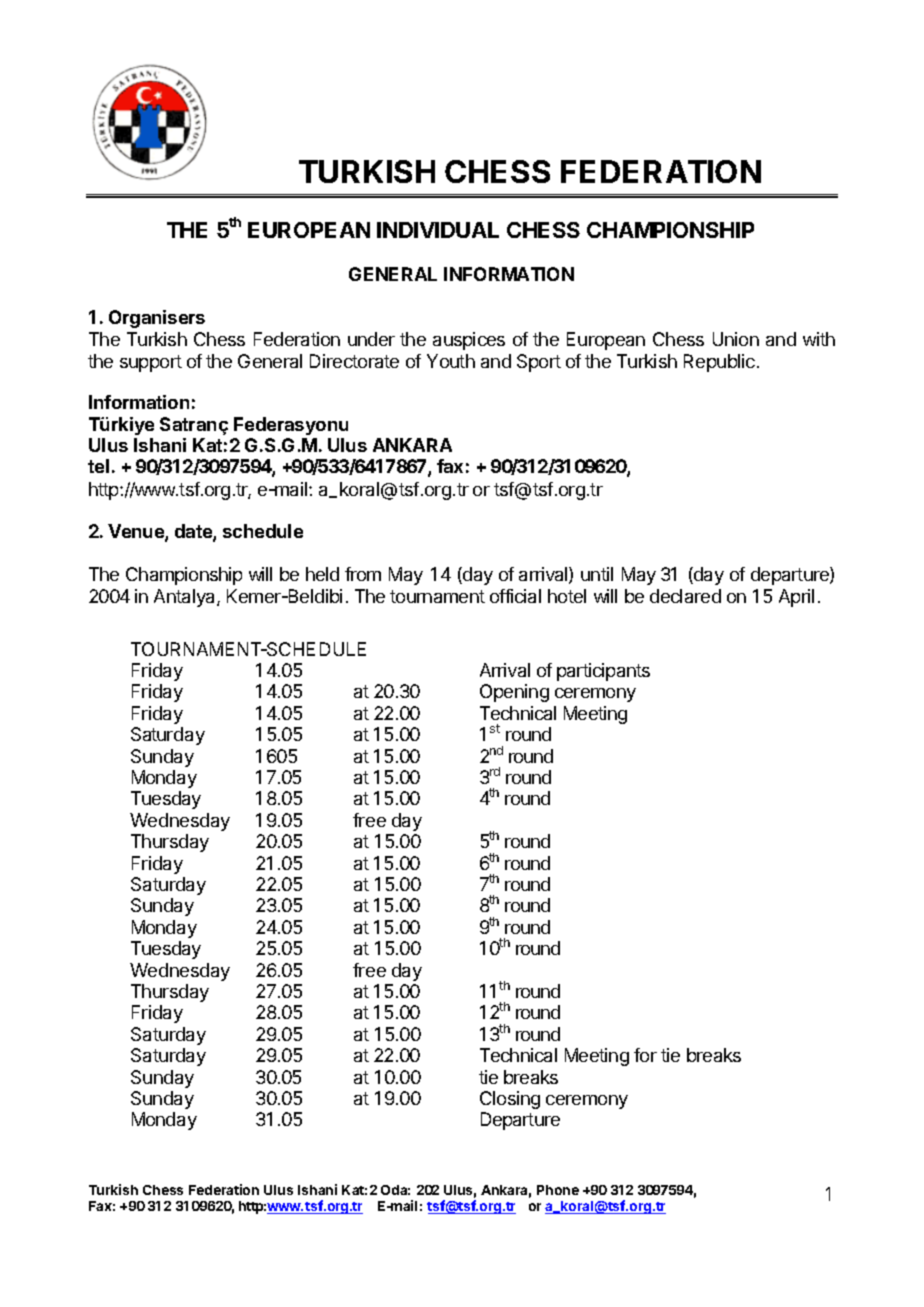 The image size is (924, 1307). What do you see at coordinates (514, 693) in the screenshot?
I see `Opening` at bounding box center [514, 693].
